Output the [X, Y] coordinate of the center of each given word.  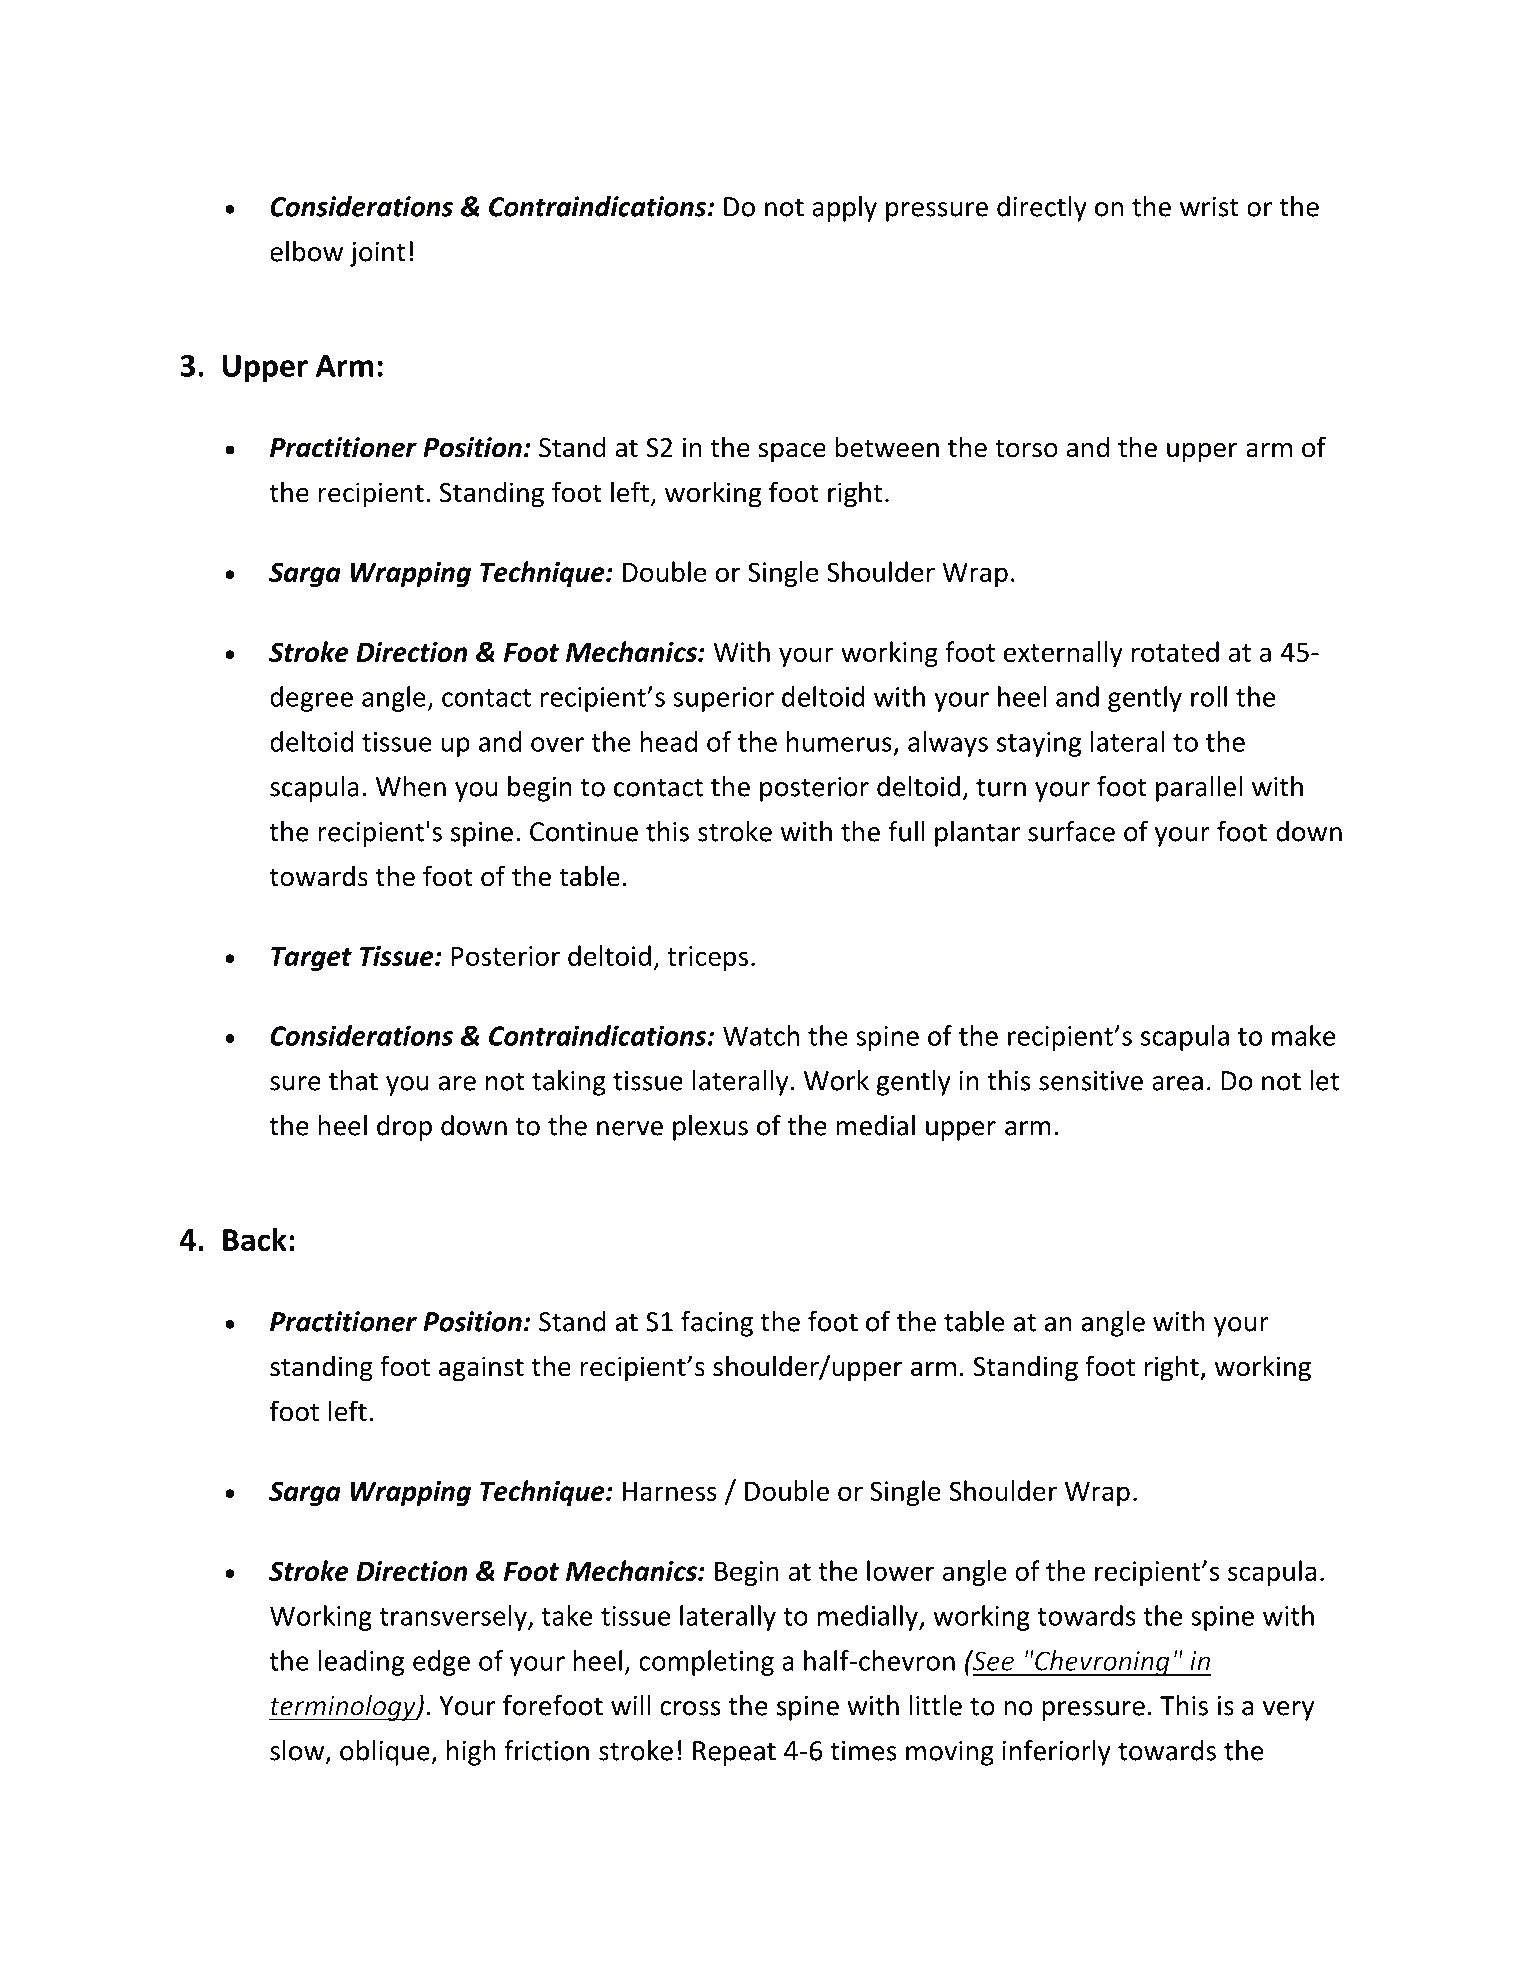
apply [844, 209]
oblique [386, 1753]
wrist [1209, 207]
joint [378, 254]
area [1177, 1083]
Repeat [734, 1753]
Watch [761, 1035]
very [1288, 1711]
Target [311, 959]
